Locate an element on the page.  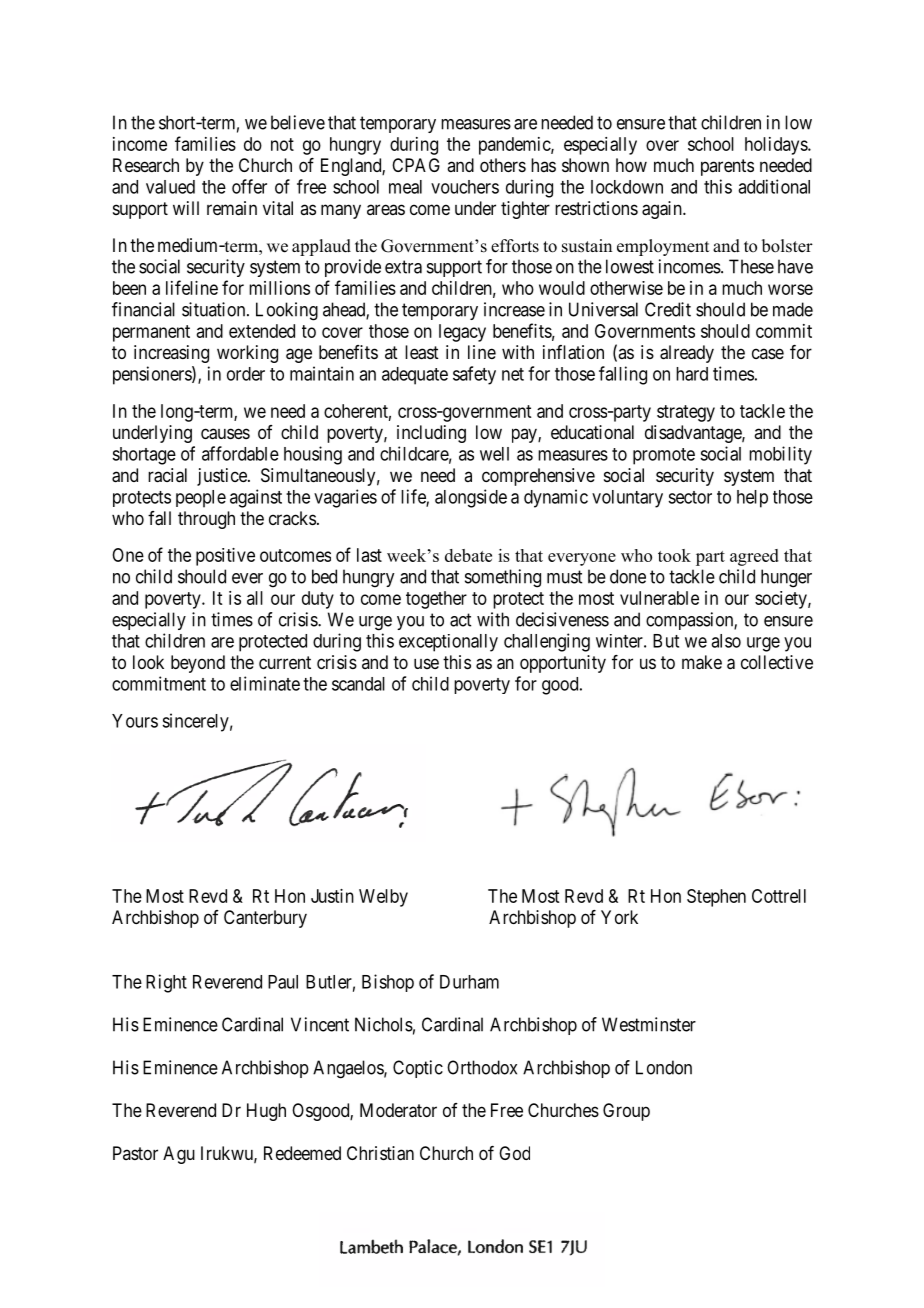
Agu is located at coordinates (179, 1155).
